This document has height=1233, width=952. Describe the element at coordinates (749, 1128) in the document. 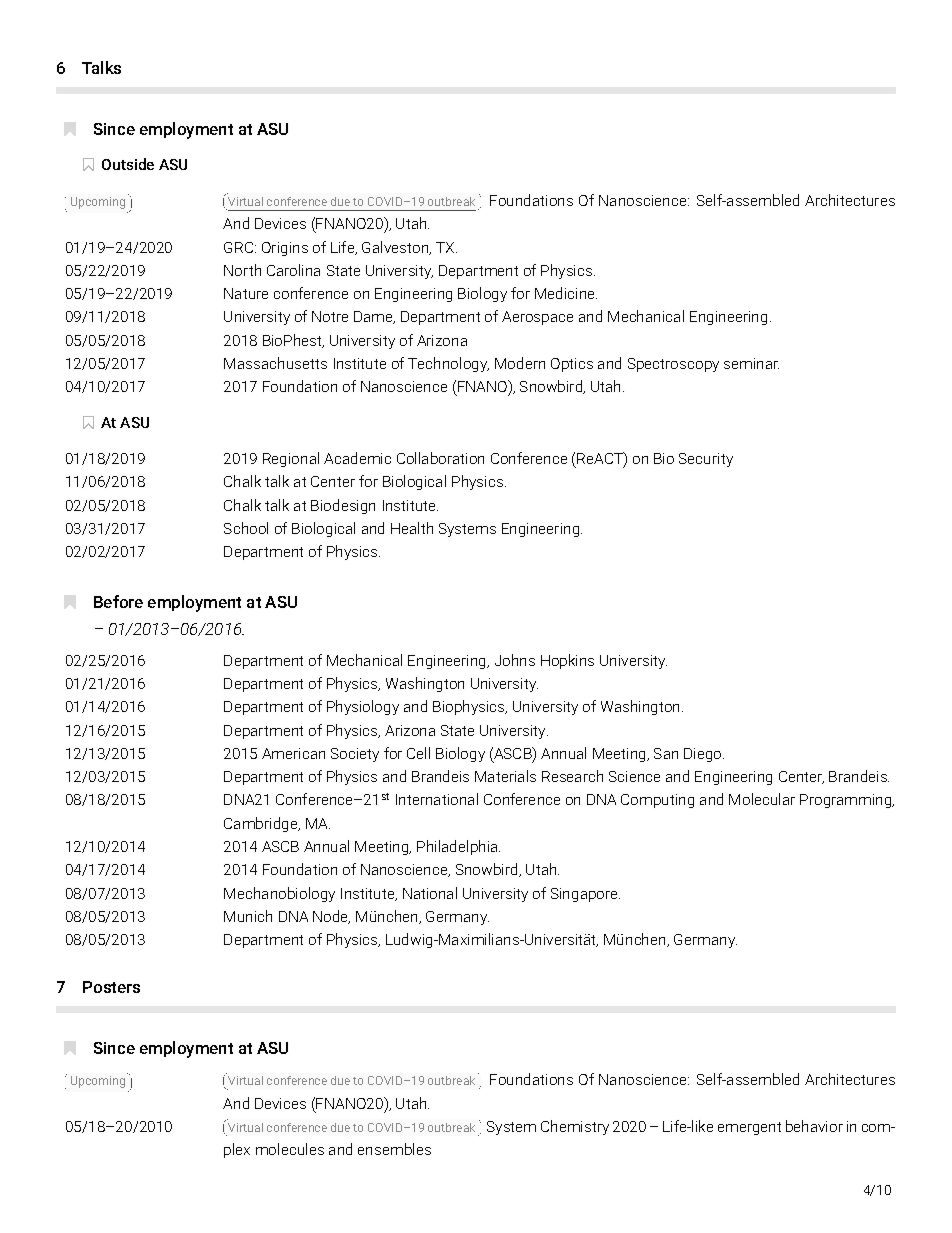

I see `emergent` at that location.
